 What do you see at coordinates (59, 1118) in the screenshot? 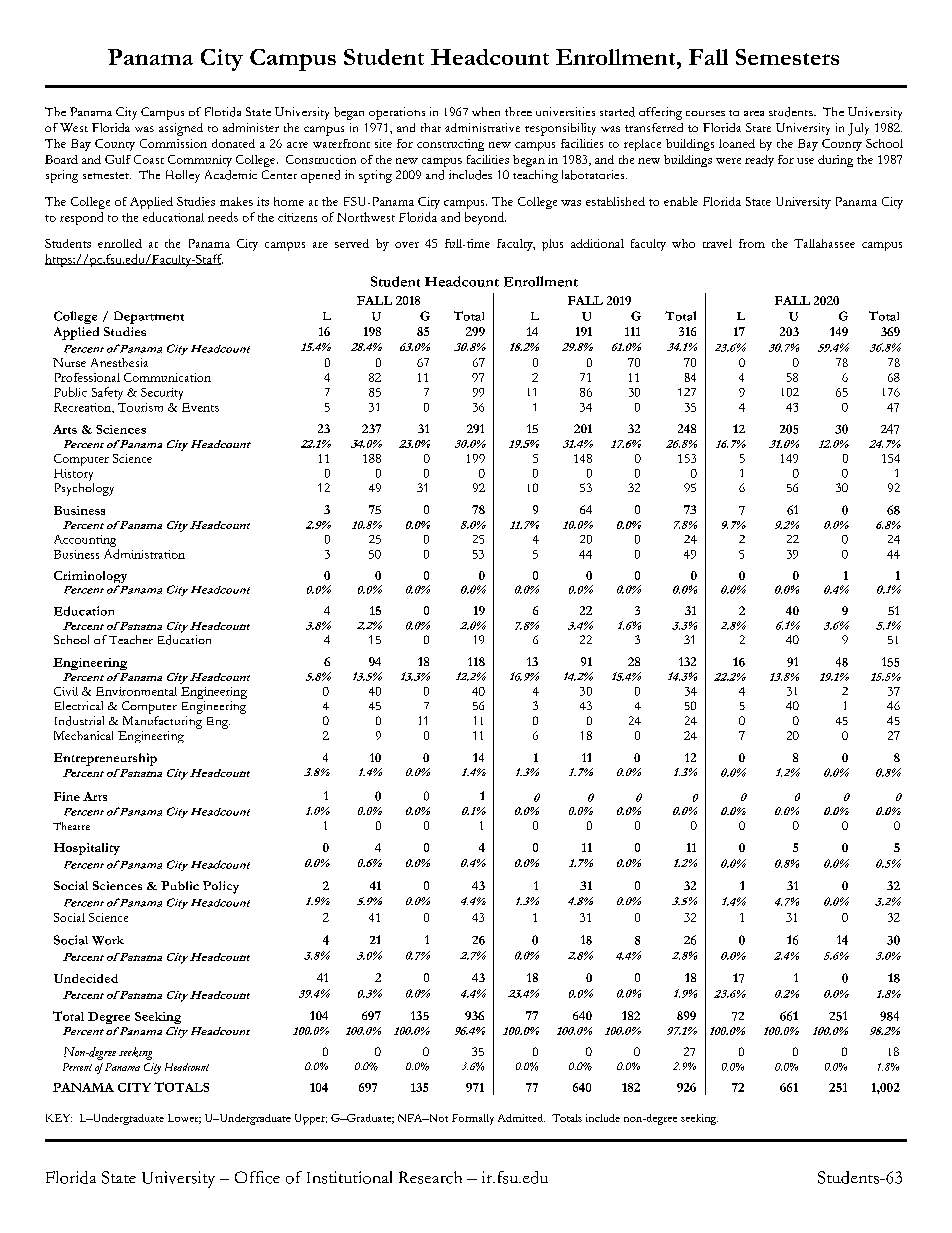
I see `KEY` at bounding box center [59, 1118].
